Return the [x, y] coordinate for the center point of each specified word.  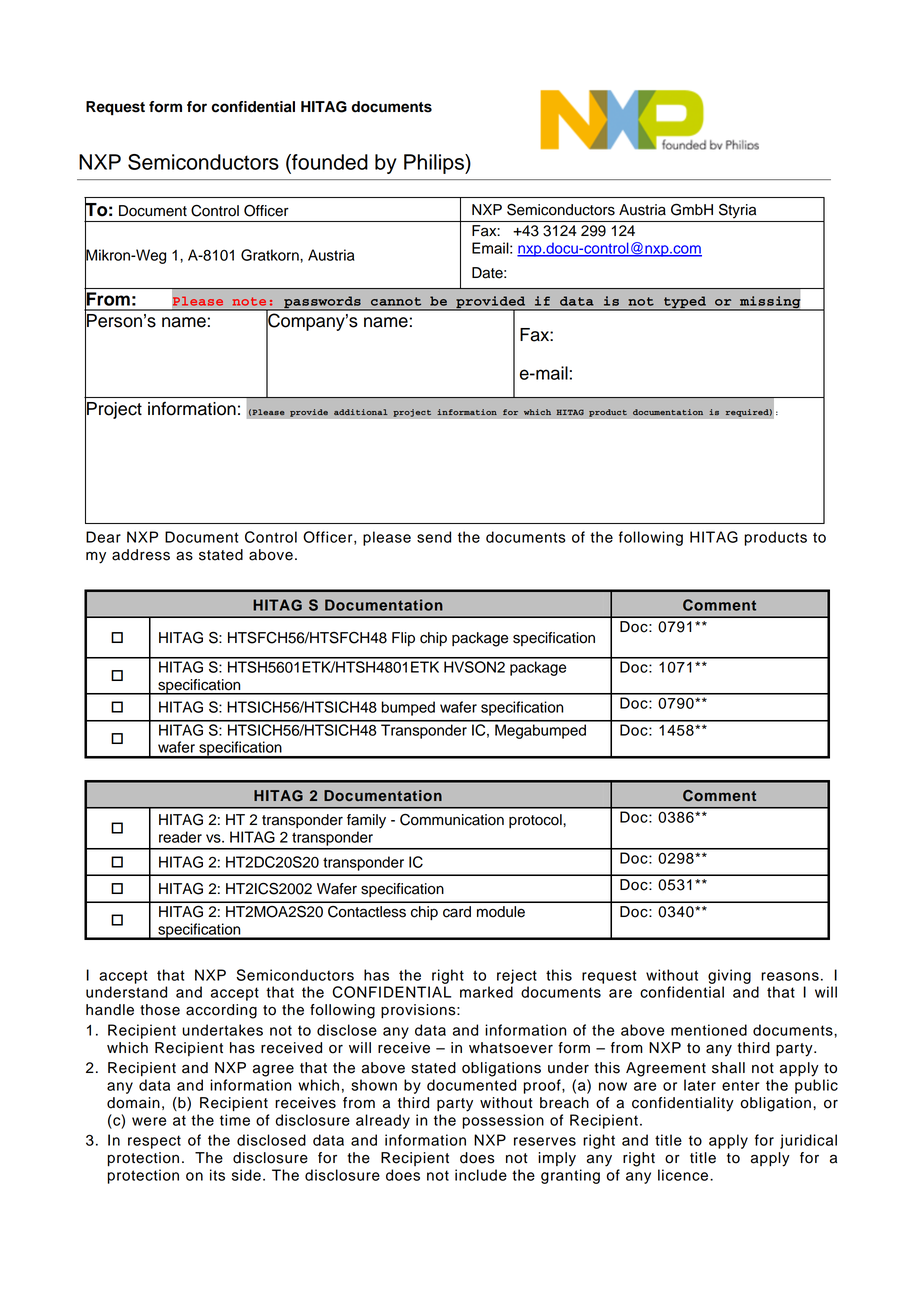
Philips [435, 164]
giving [729, 976]
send [434, 537]
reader [180, 837]
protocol [536, 821]
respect [154, 1142]
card [457, 912]
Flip [403, 639]
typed [685, 303]
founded [329, 162]
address [141, 555]
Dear [103, 537]
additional [361, 412]
